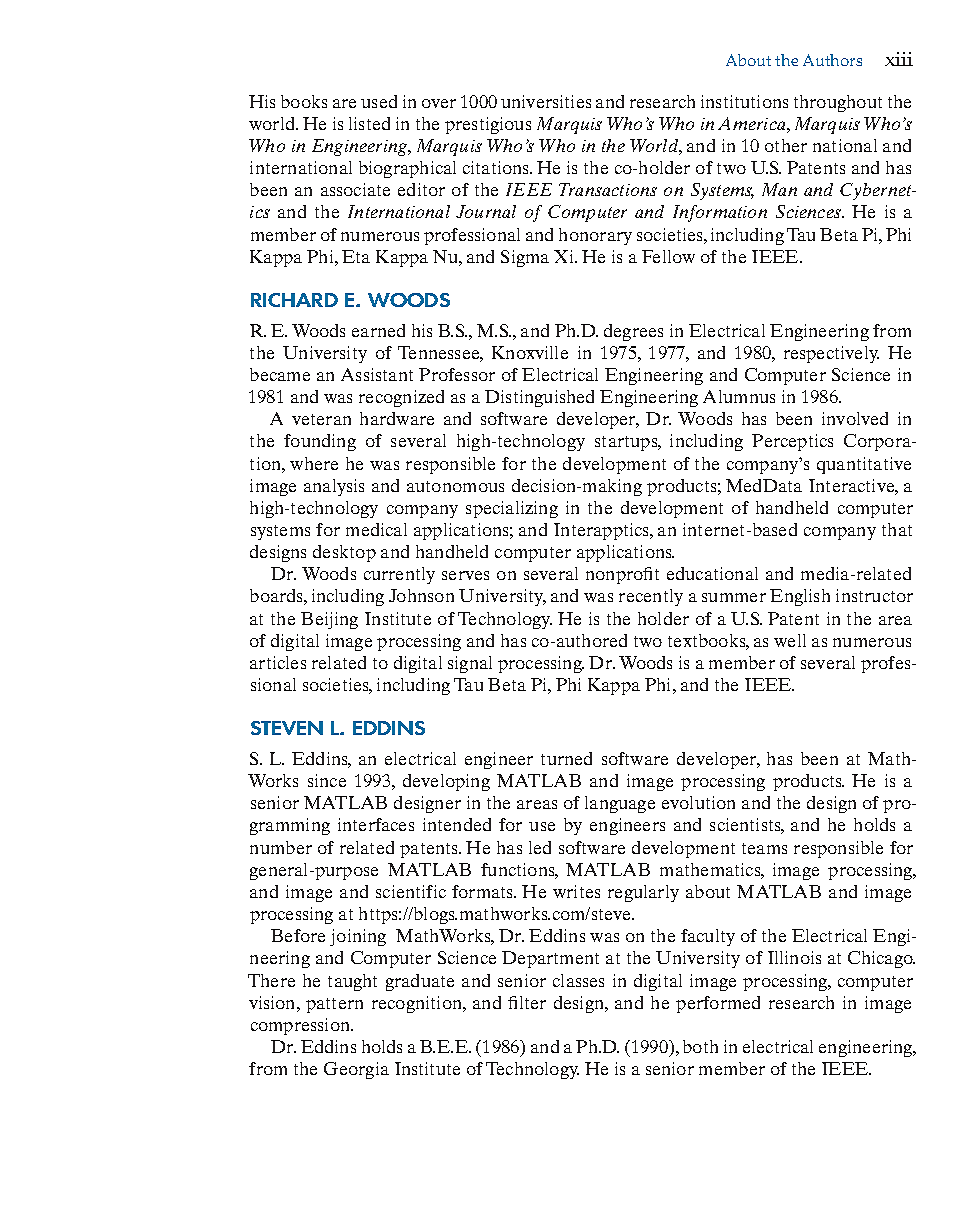 The image size is (980, 1213). I want to click on earned, so click(378, 330).
